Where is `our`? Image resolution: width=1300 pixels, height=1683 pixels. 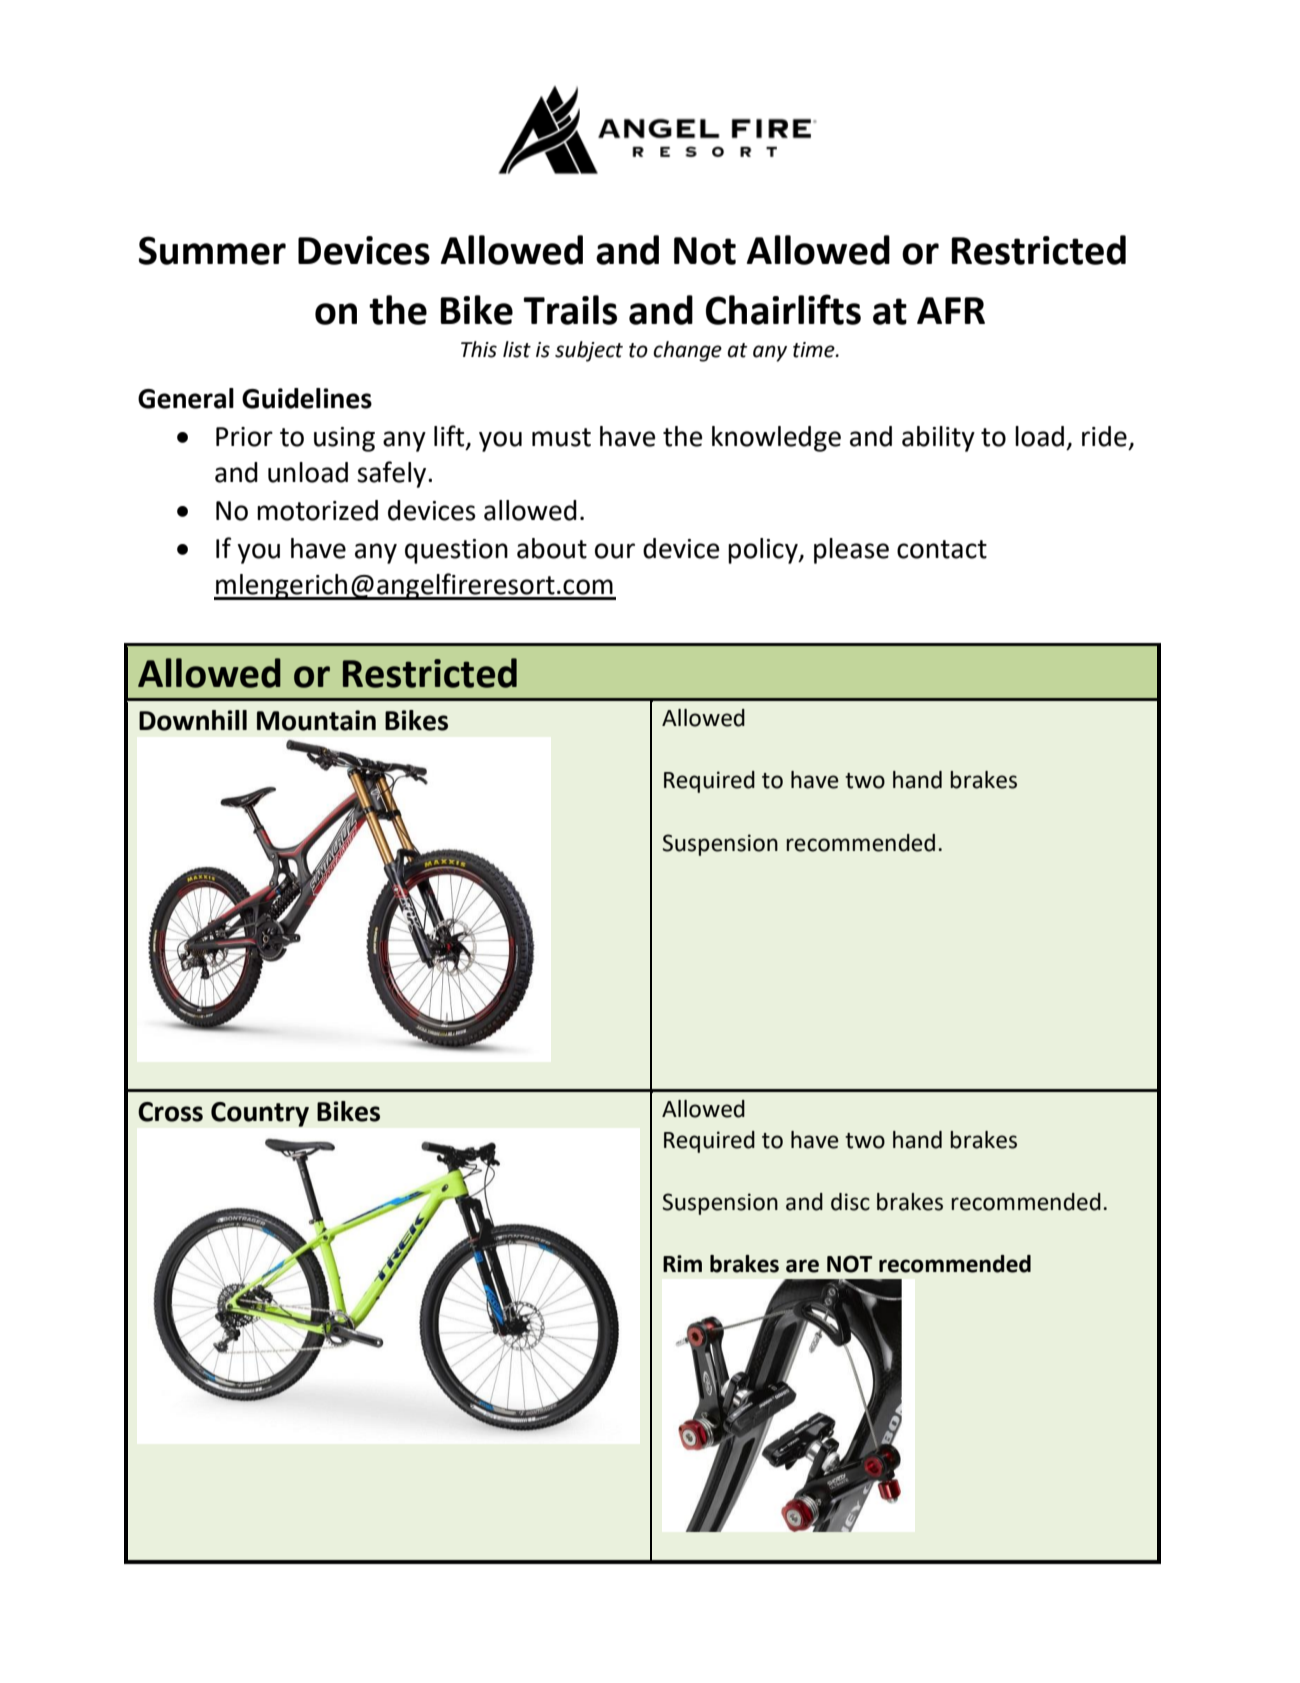 our is located at coordinates (615, 551).
